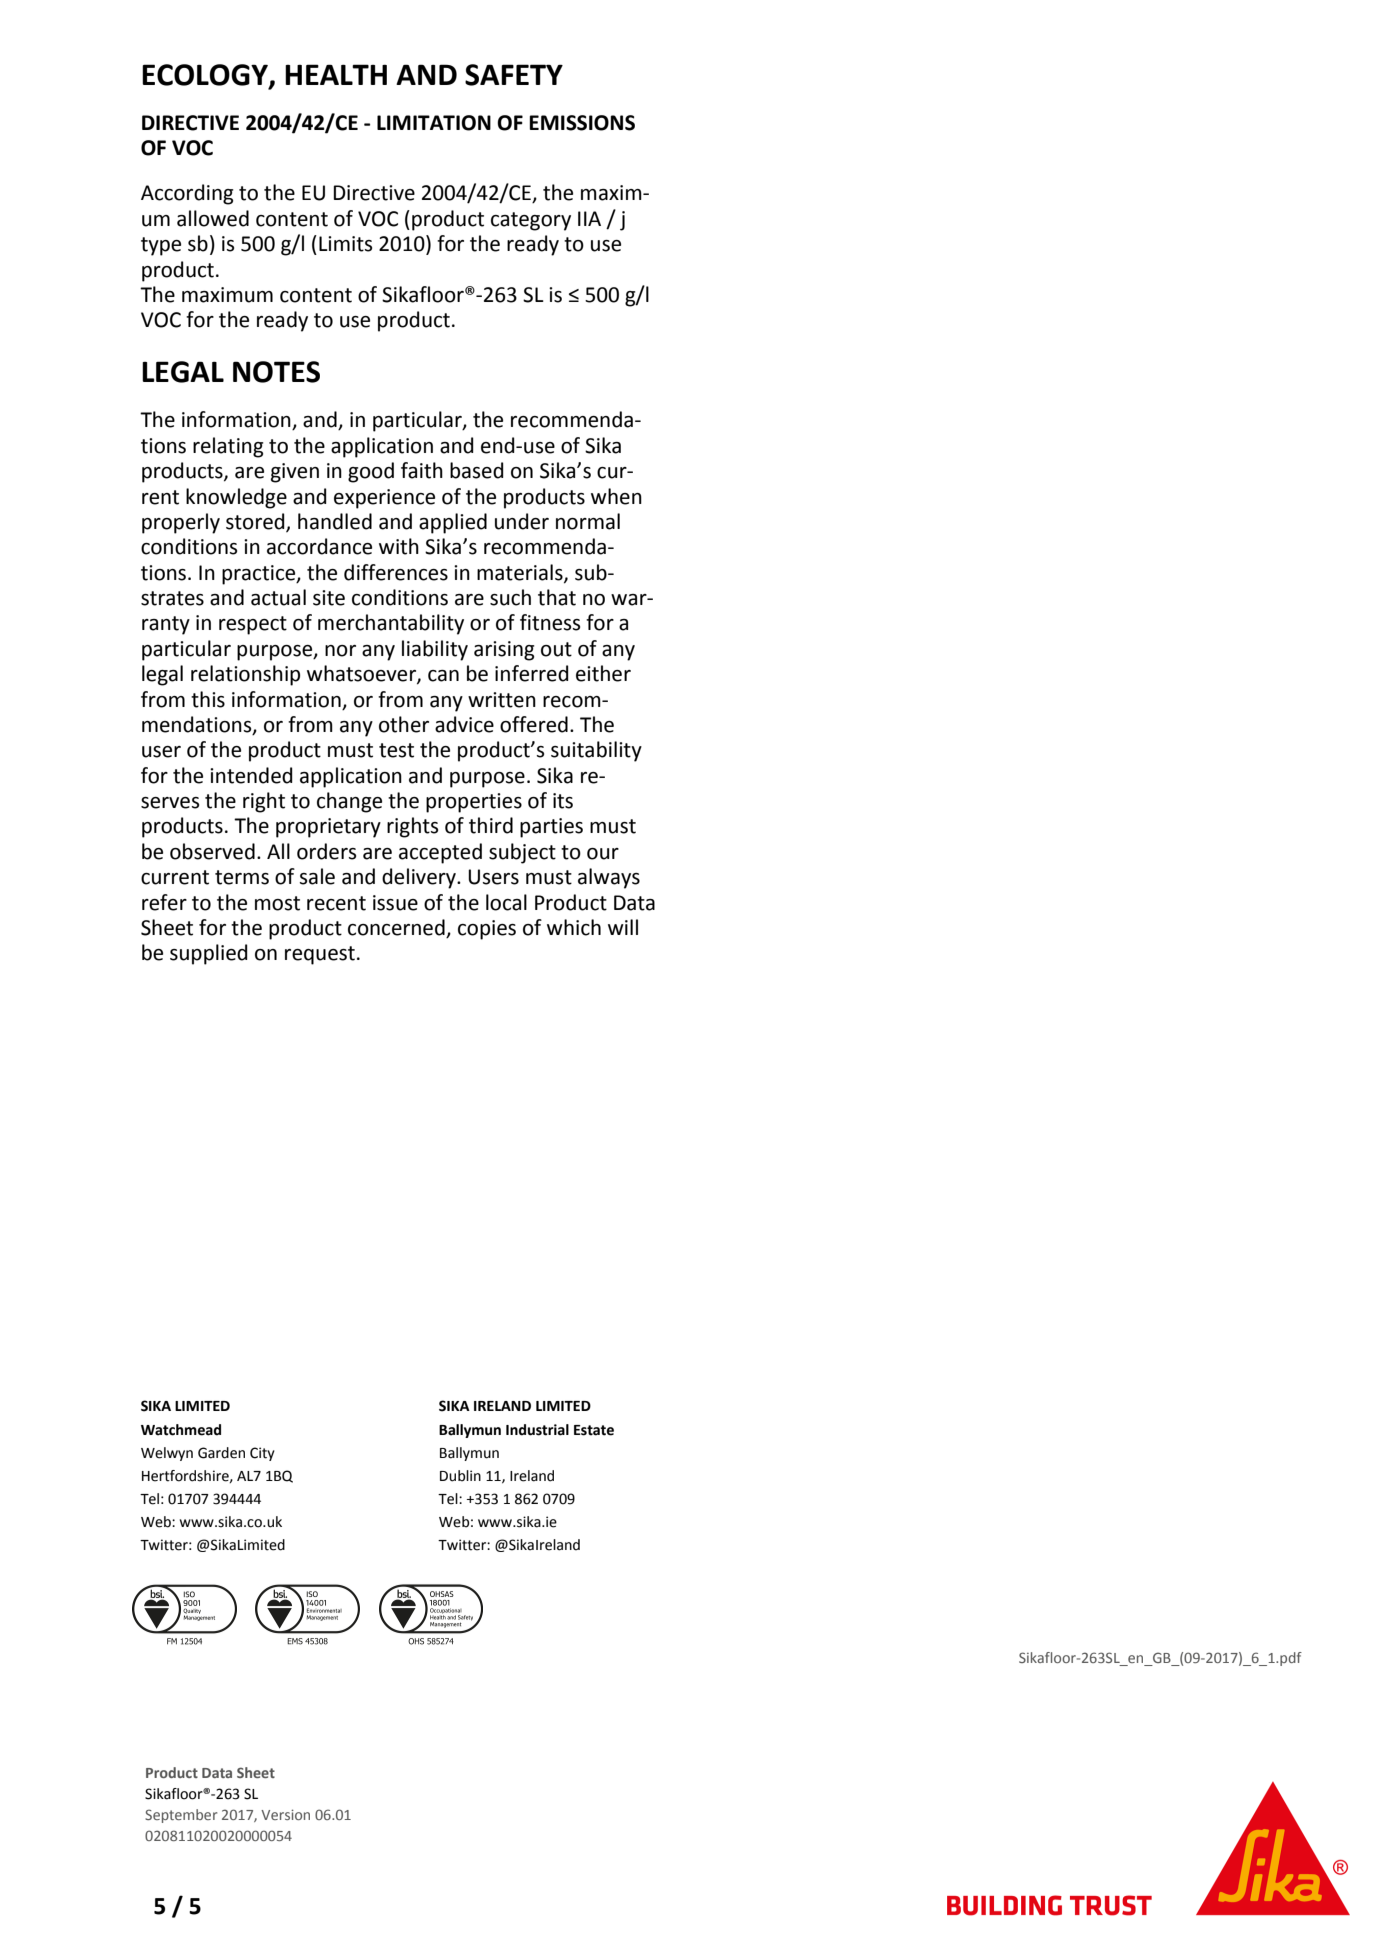 The height and width of the document is (1942, 1373). I want to click on intended, so click(251, 775).
